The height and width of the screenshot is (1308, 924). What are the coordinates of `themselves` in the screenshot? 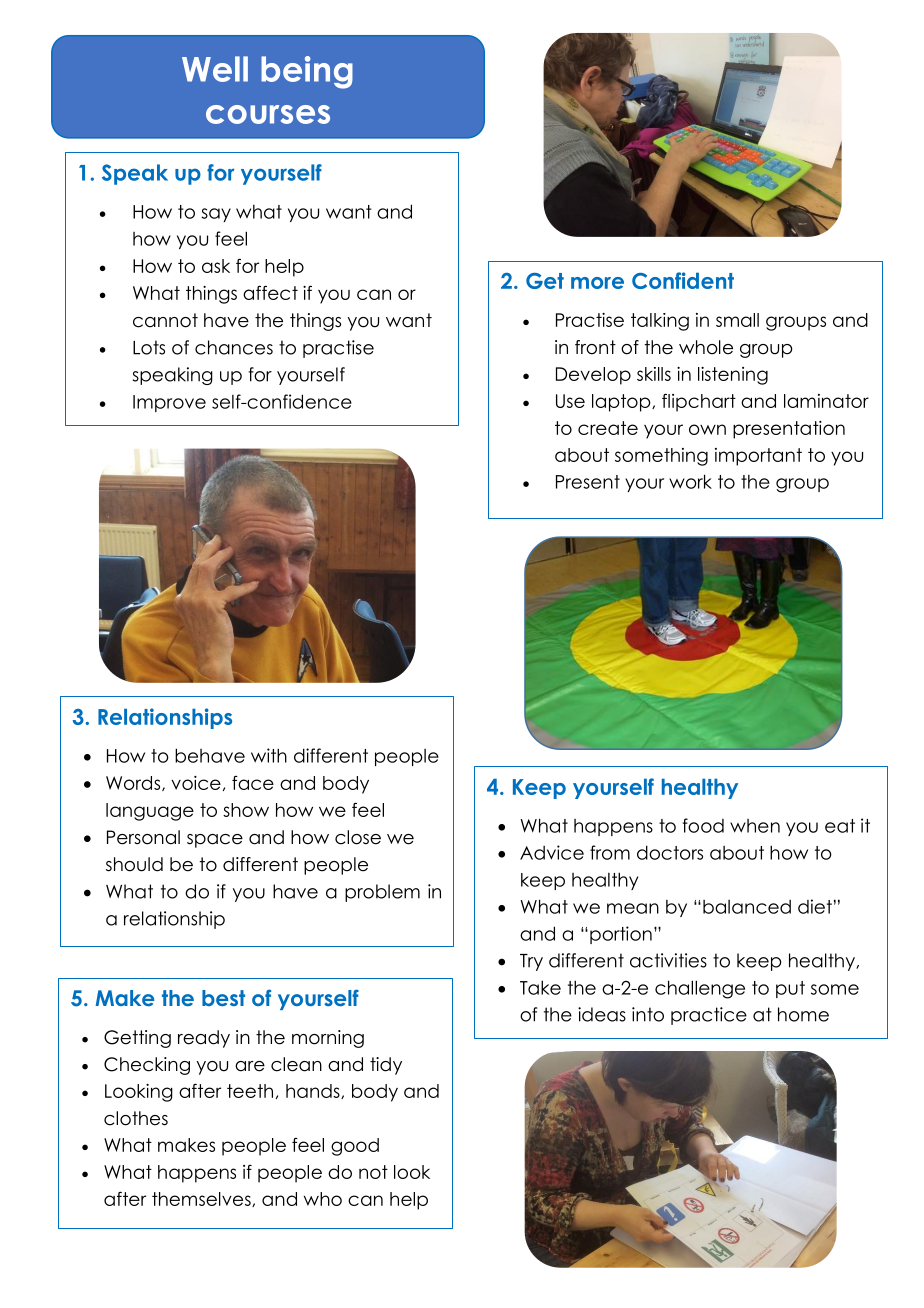 It's located at (202, 1199).
